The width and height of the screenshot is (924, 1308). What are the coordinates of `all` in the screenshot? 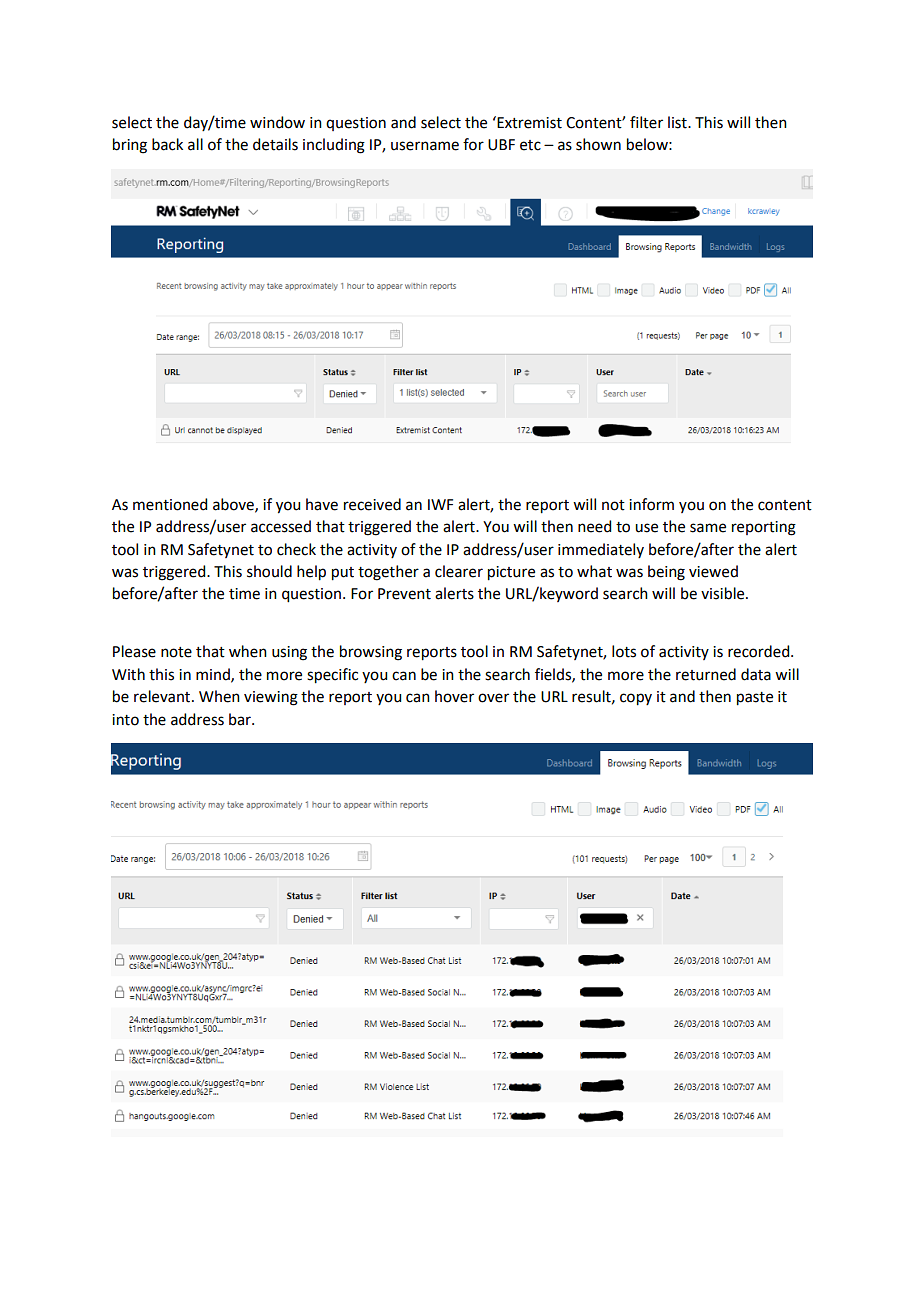 It's located at (195, 144).
